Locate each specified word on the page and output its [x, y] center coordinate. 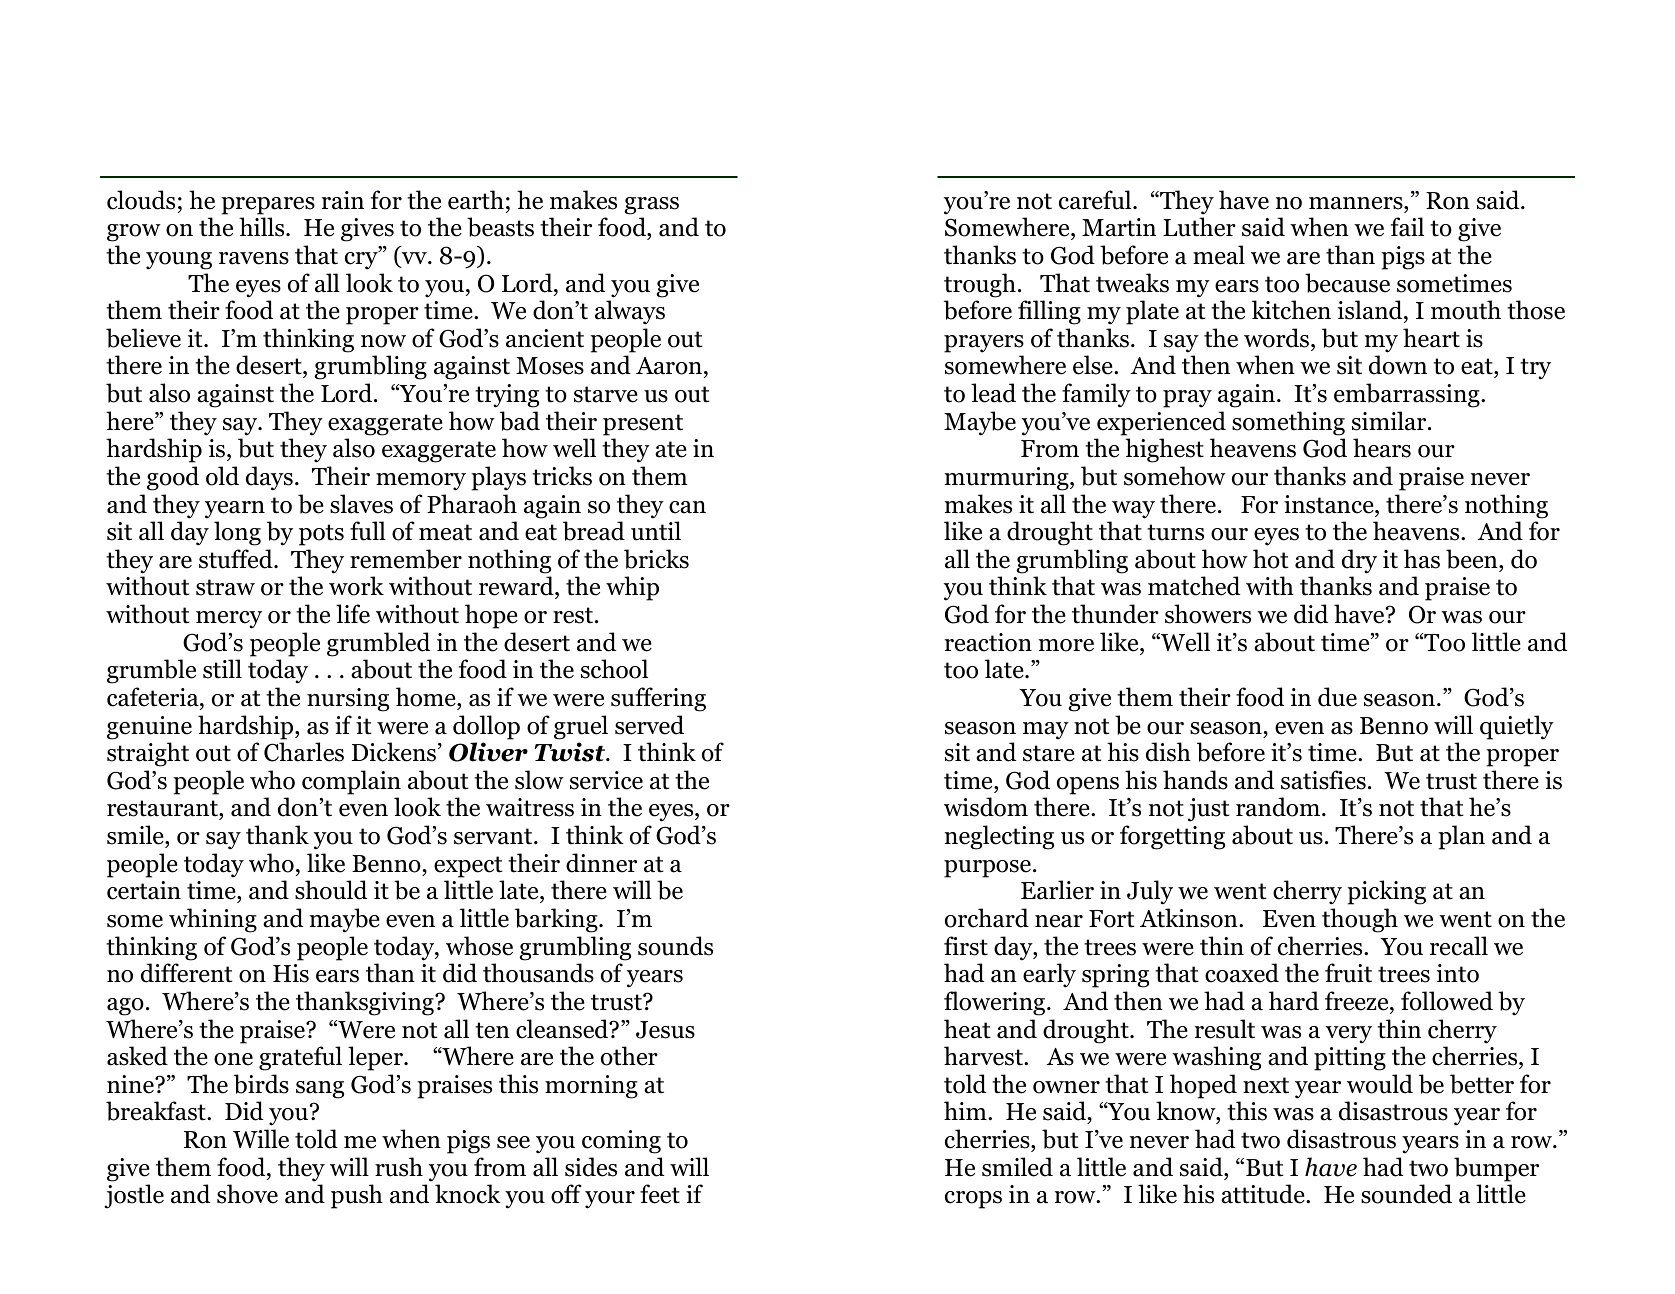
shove [247, 1194]
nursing [348, 700]
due [1337, 697]
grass [651, 206]
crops [973, 1200]
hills [263, 227]
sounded [1406, 1194]
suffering [658, 699]
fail [1407, 227]
